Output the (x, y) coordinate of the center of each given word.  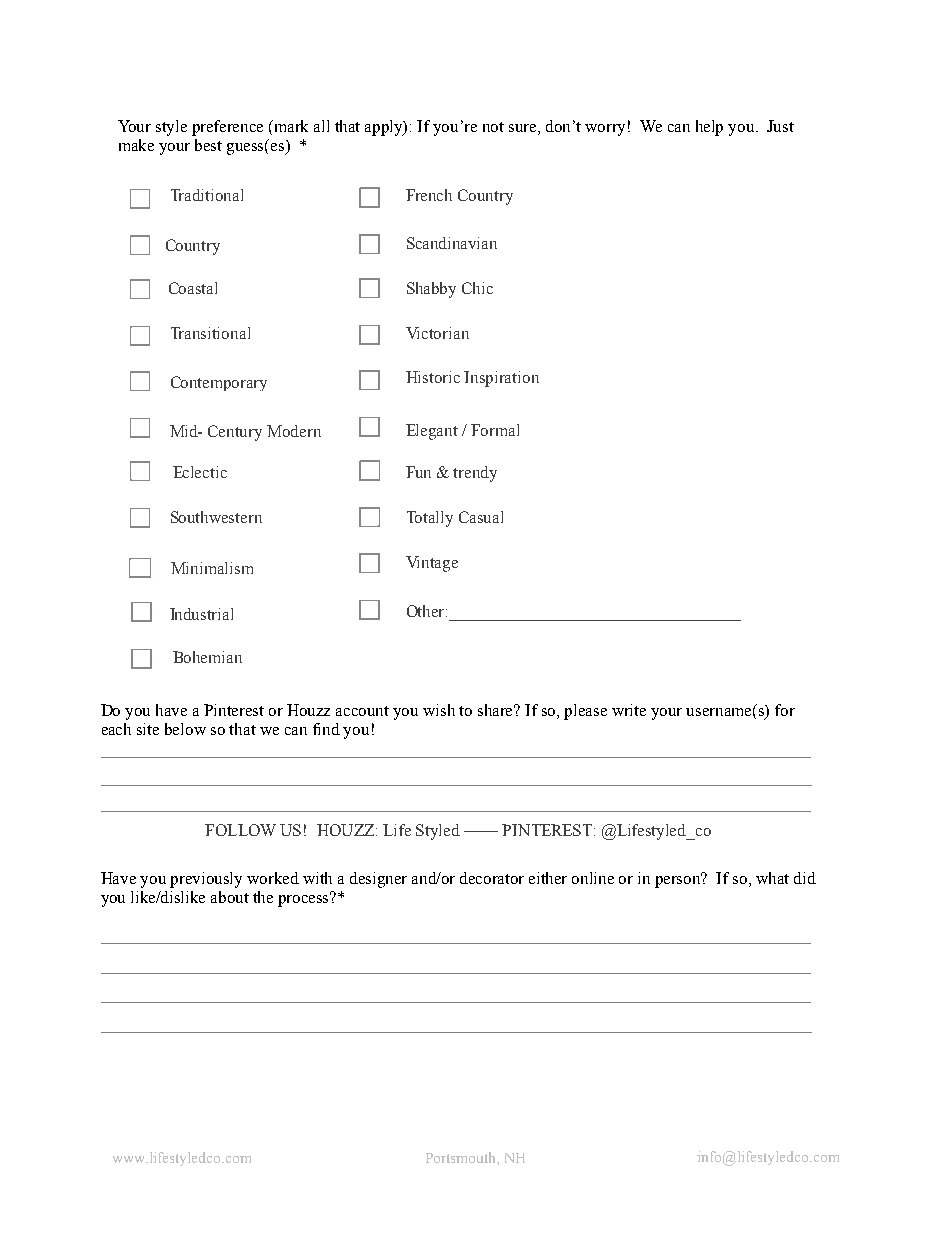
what (772, 878)
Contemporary (219, 383)
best (208, 145)
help (709, 128)
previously (206, 880)
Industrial (201, 614)
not (493, 127)
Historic (433, 377)
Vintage (432, 564)
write (629, 710)
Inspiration (501, 379)
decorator (492, 878)
